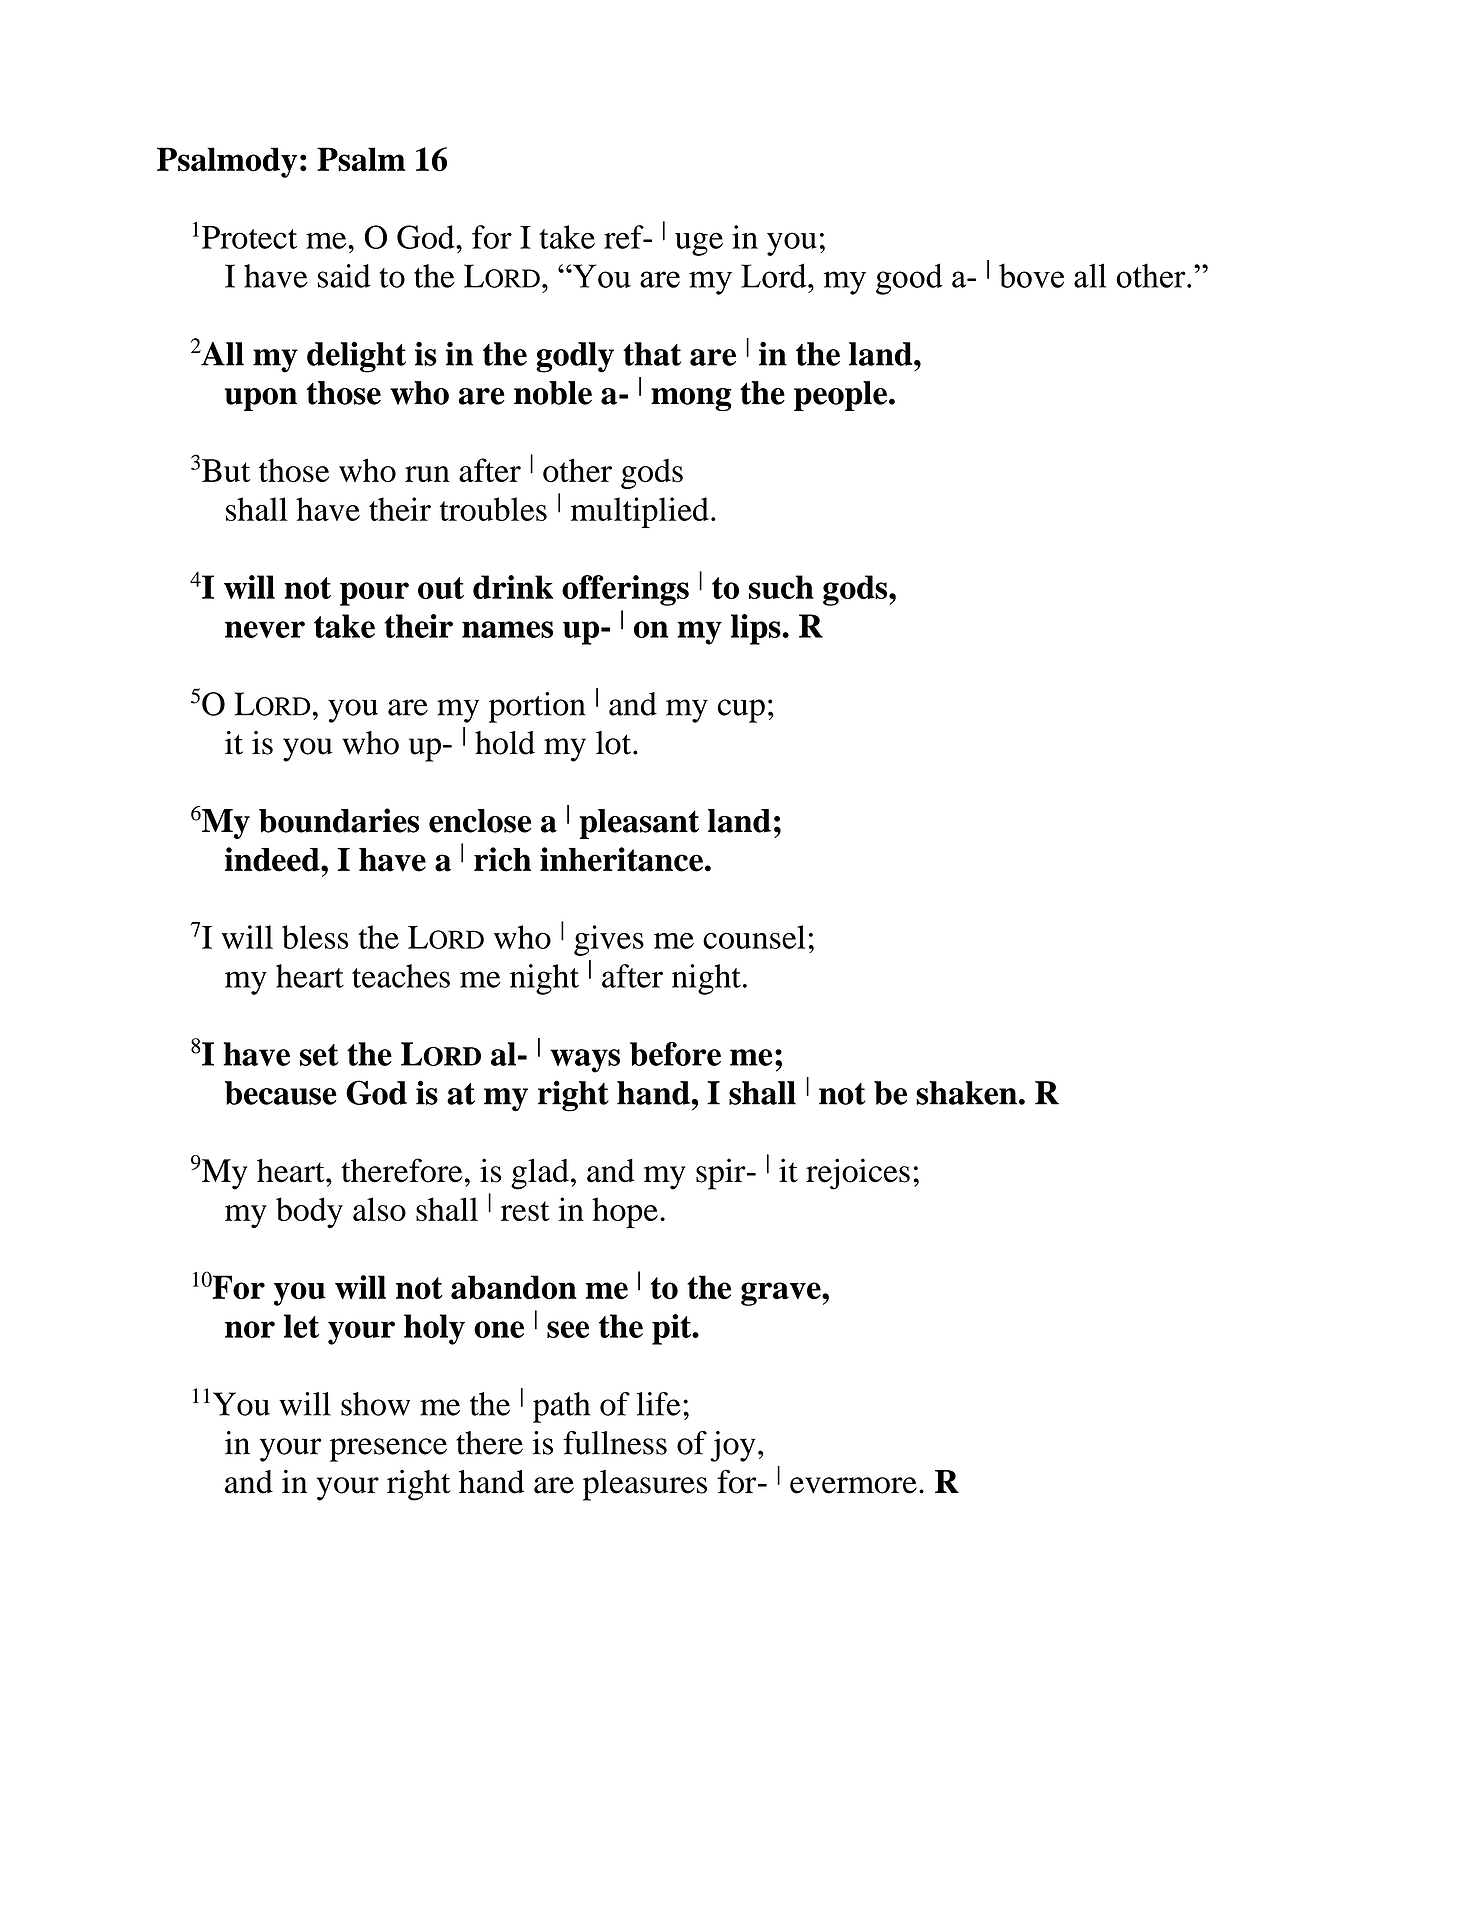 The width and height of the document is (1478, 1913). What do you see at coordinates (909, 279) in the document?
I see `good` at bounding box center [909, 279].
